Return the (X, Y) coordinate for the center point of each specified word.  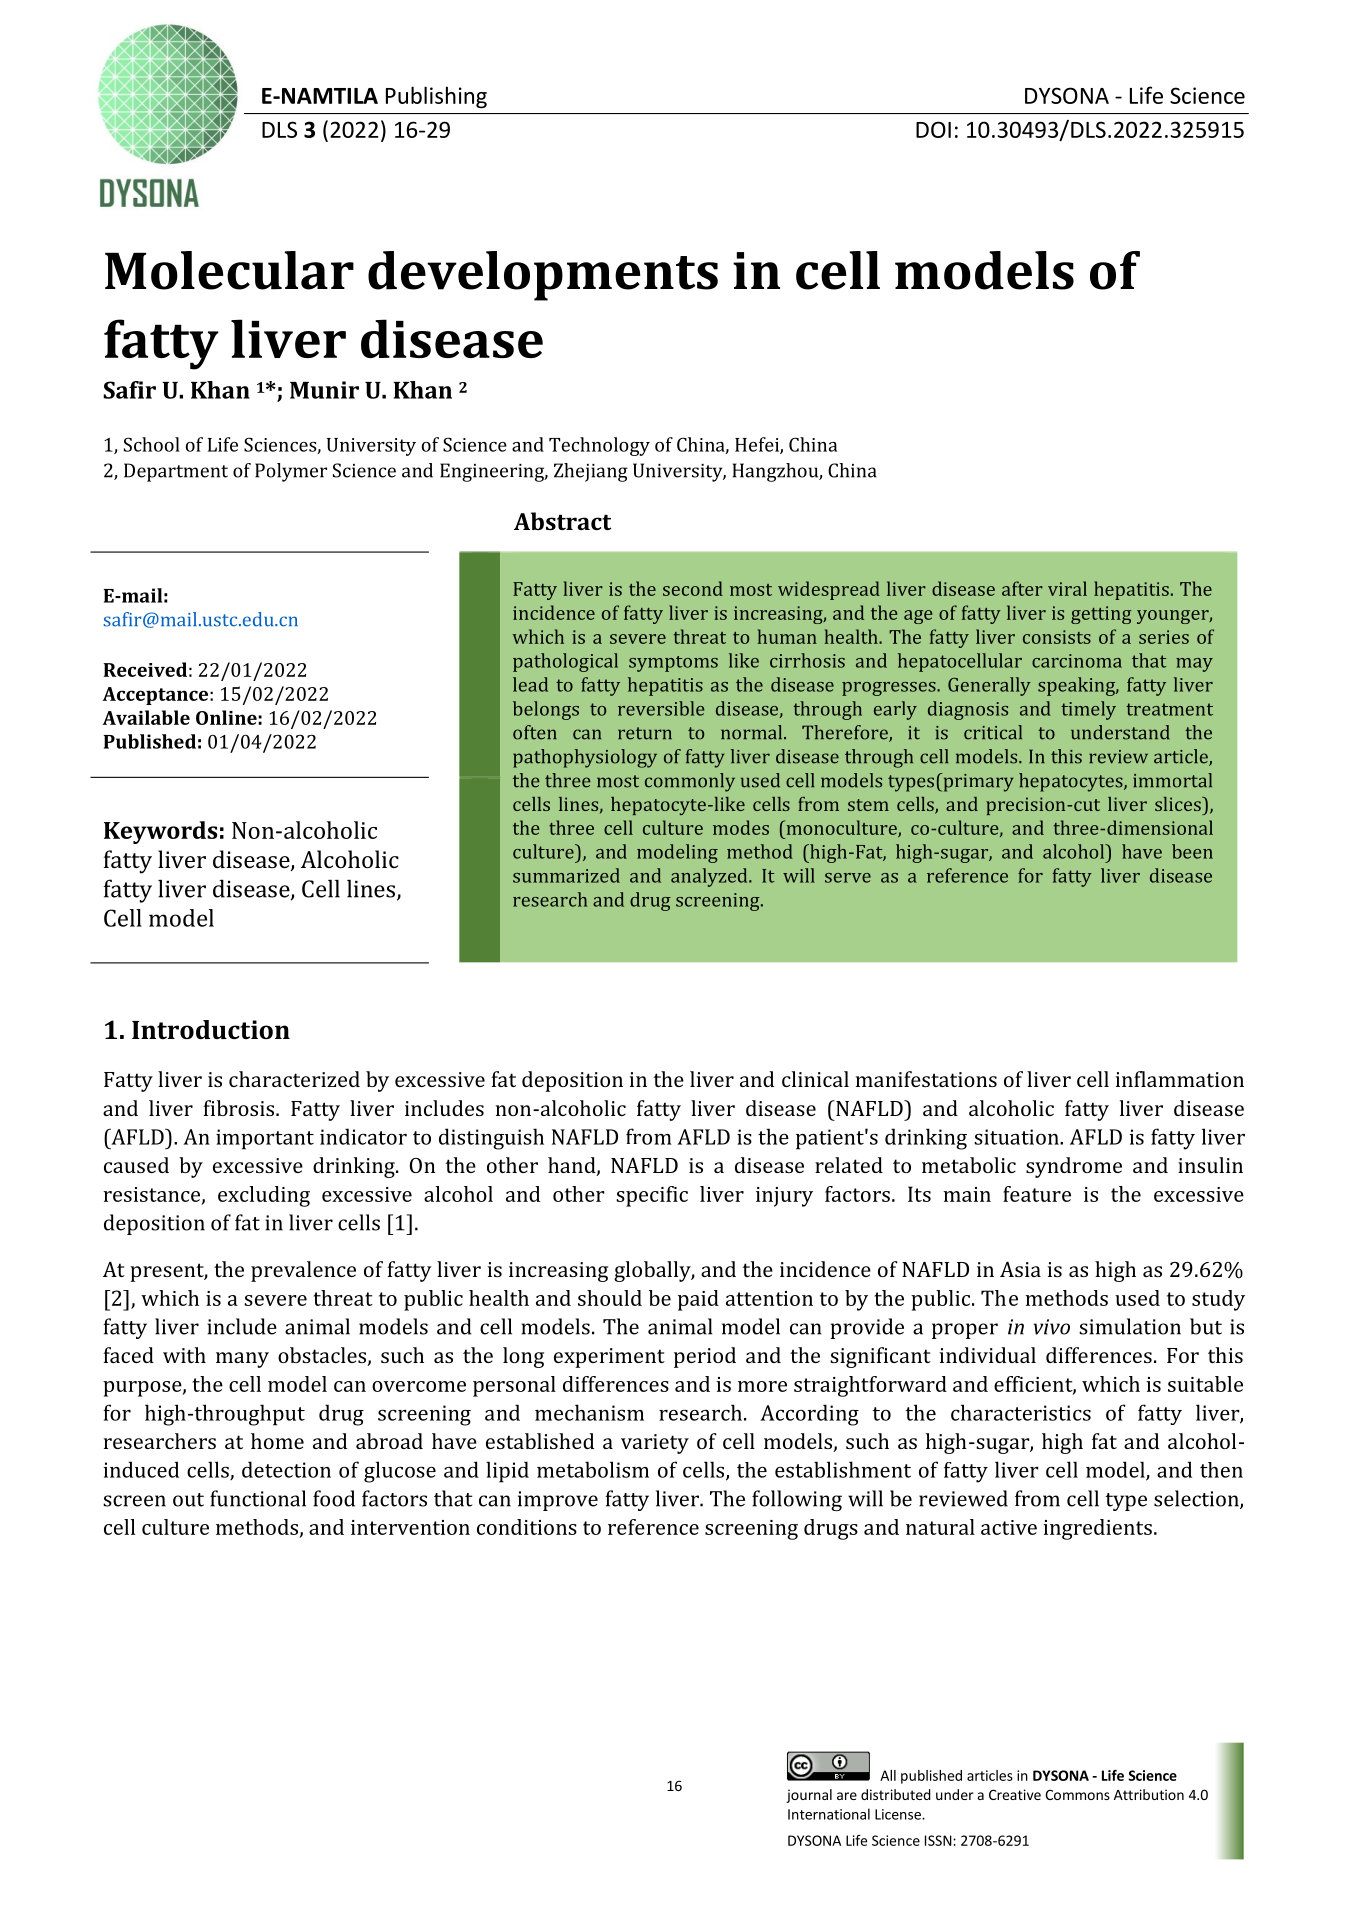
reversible (661, 708)
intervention (410, 1527)
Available (146, 717)
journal (809, 1796)
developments (543, 276)
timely (1088, 710)
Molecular (229, 270)
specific (652, 1196)
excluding (264, 1196)
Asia (1020, 1269)
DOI (933, 129)
